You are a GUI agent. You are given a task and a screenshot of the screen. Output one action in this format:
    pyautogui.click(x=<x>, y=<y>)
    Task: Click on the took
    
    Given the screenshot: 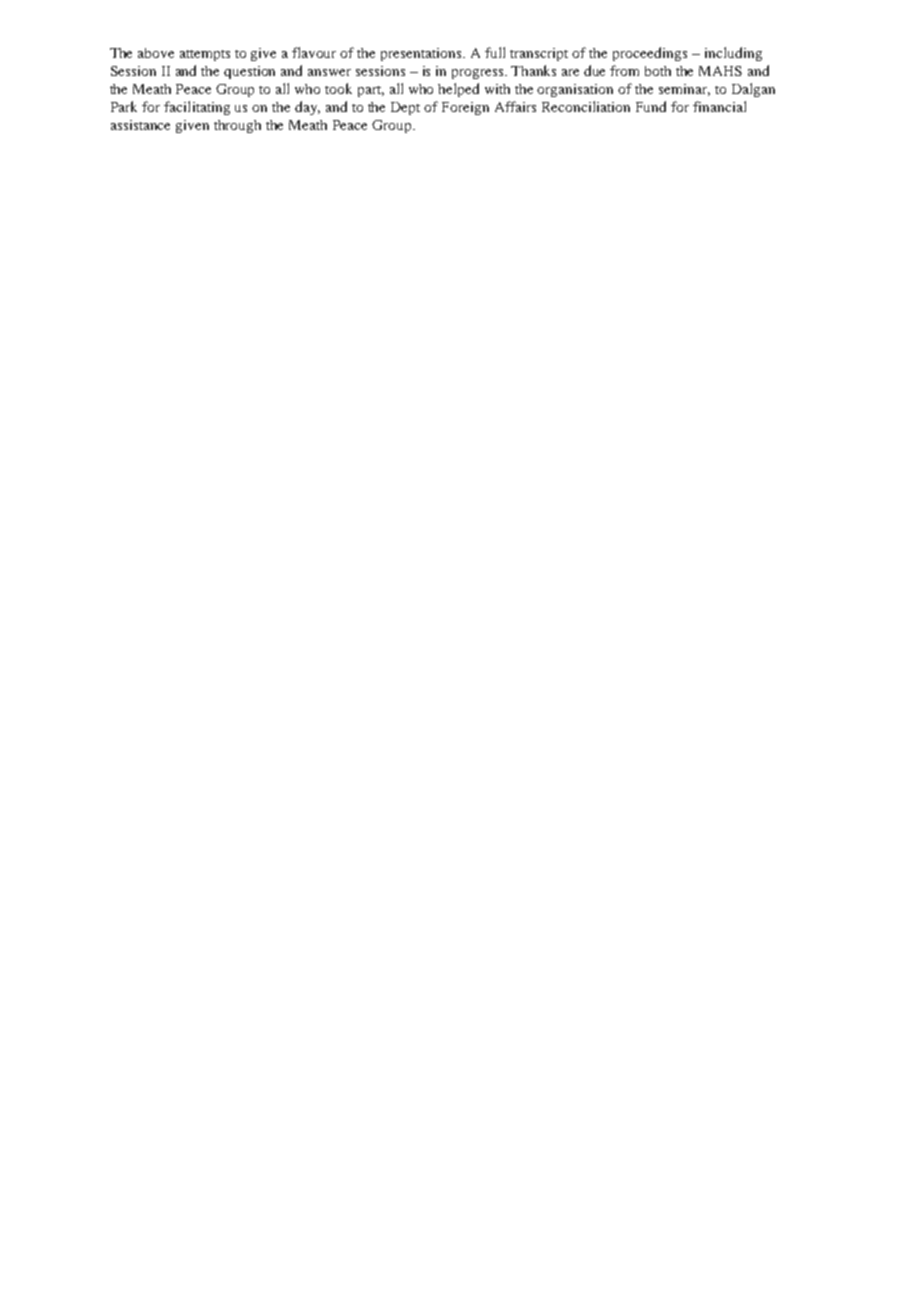 What is the action you would take?
    pyautogui.click(x=338, y=88)
